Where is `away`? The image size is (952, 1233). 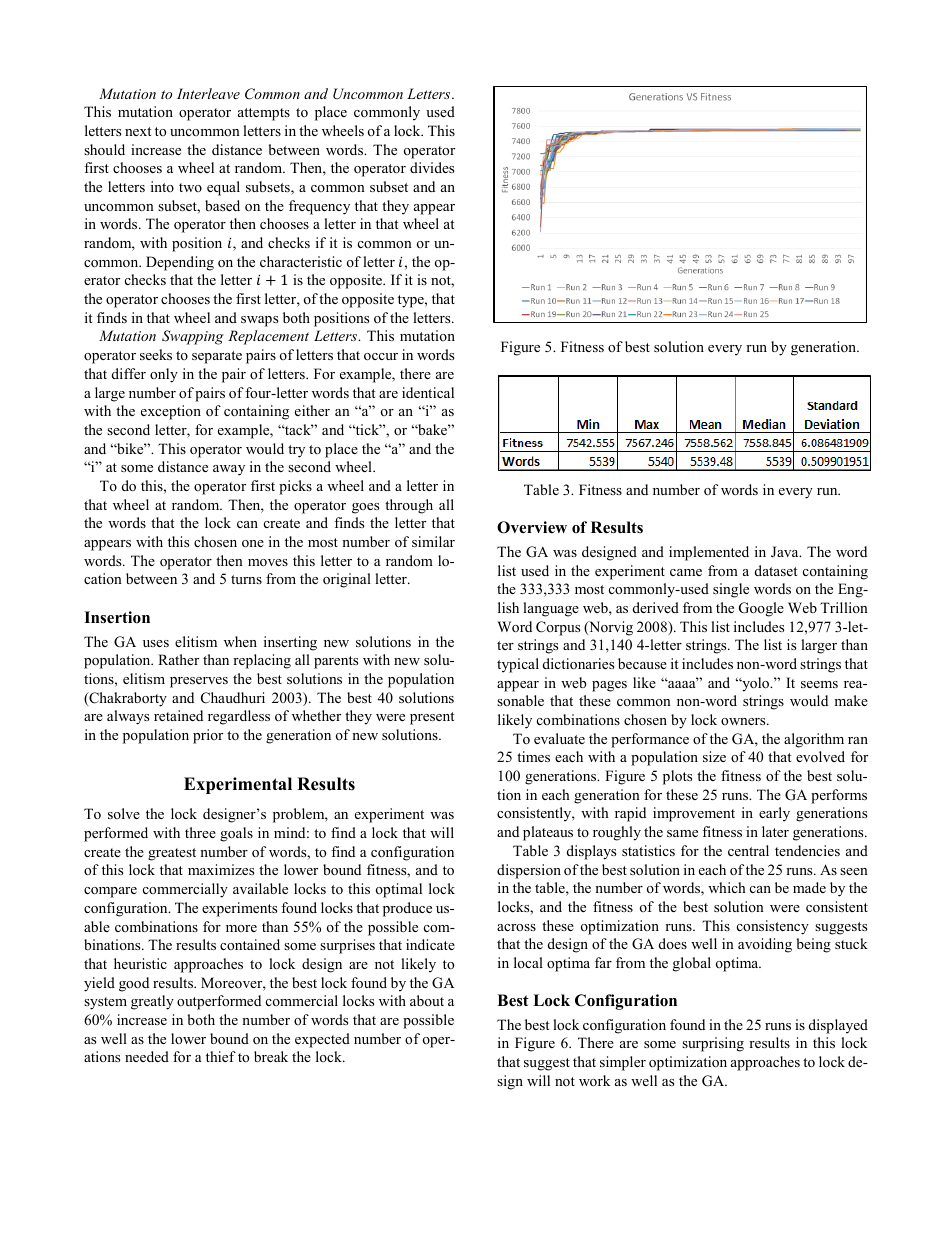 away is located at coordinates (229, 470).
